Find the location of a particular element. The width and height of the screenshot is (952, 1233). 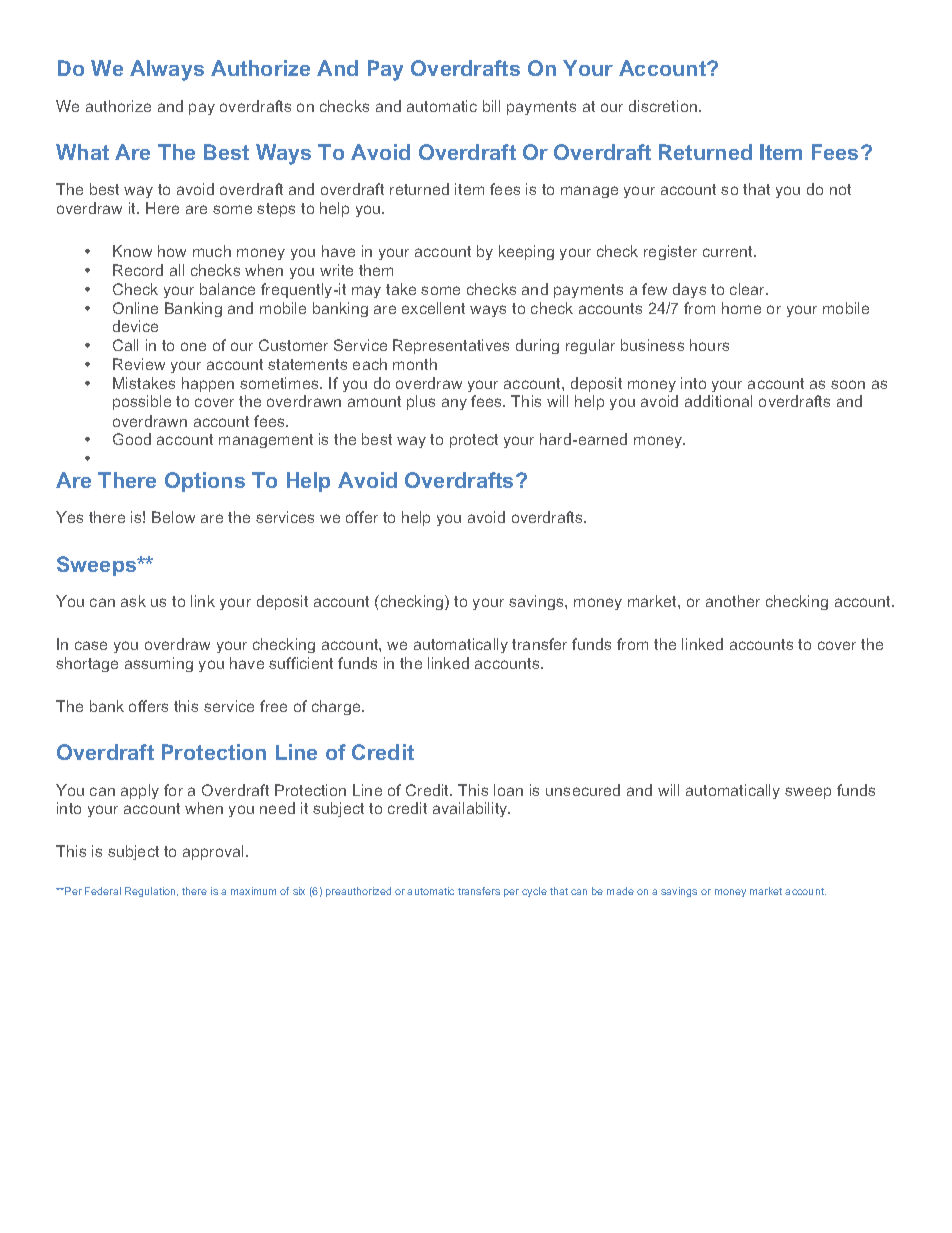

Below is located at coordinates (173, 517).
